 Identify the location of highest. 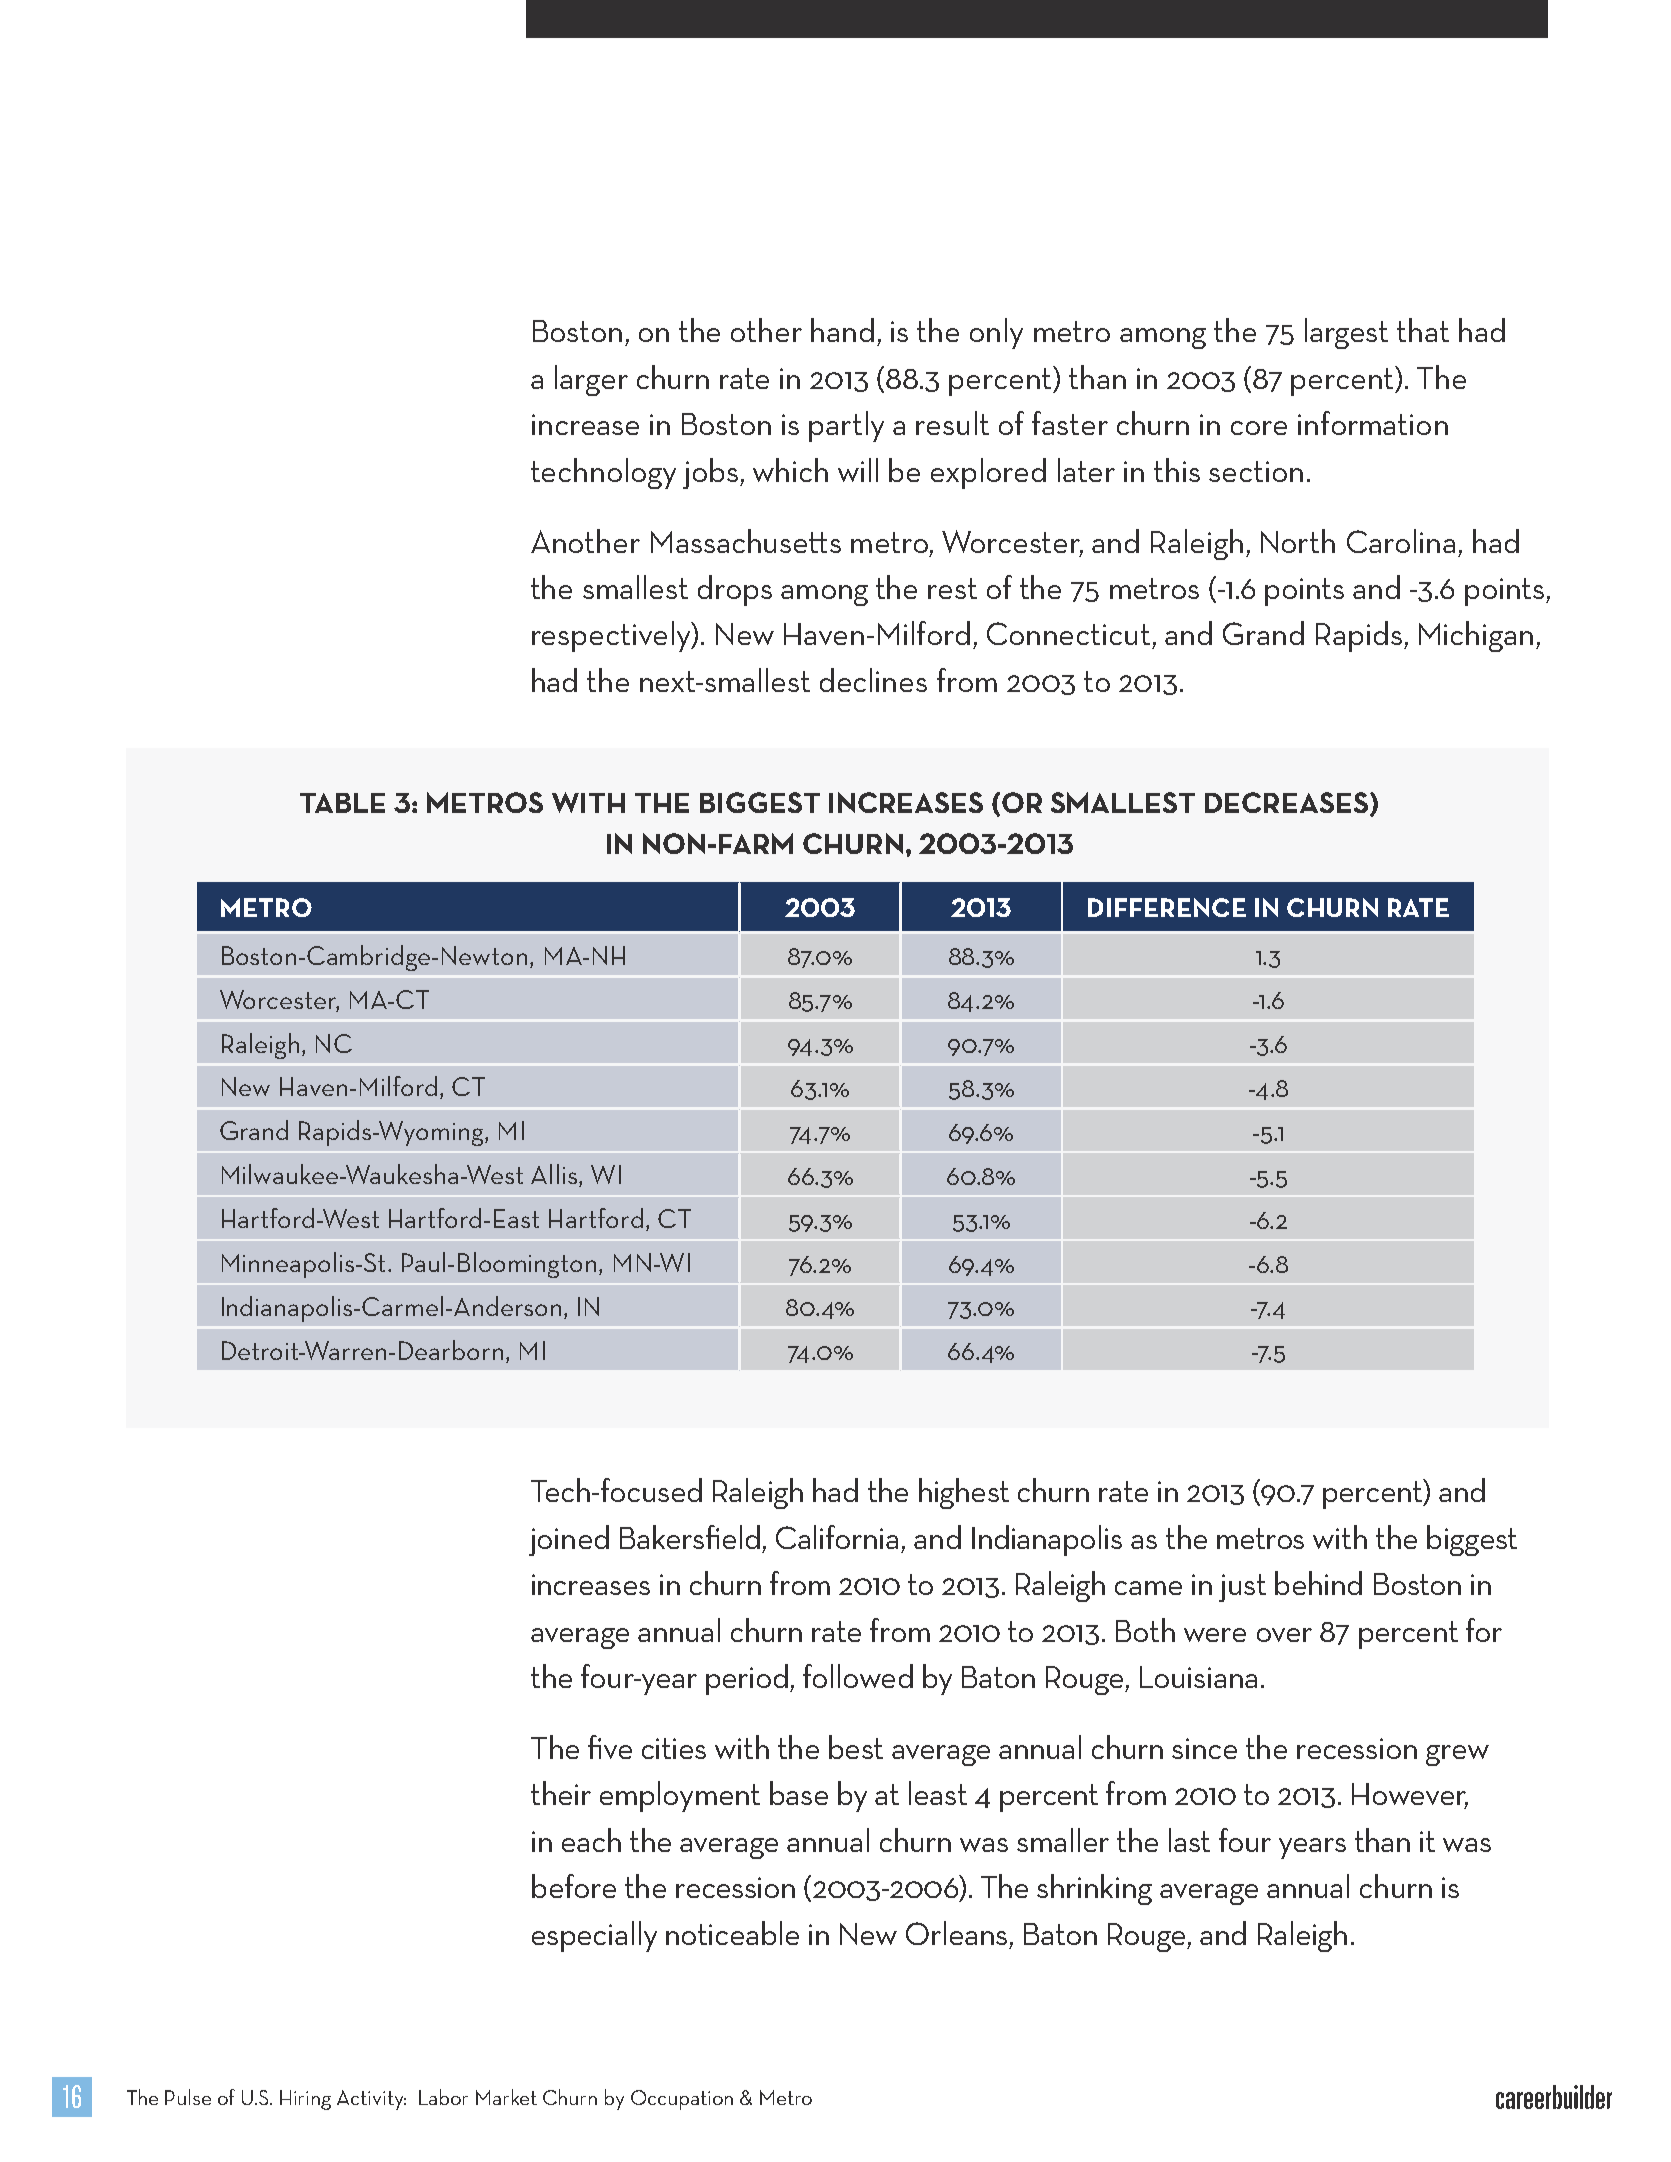
(964, 1493).
